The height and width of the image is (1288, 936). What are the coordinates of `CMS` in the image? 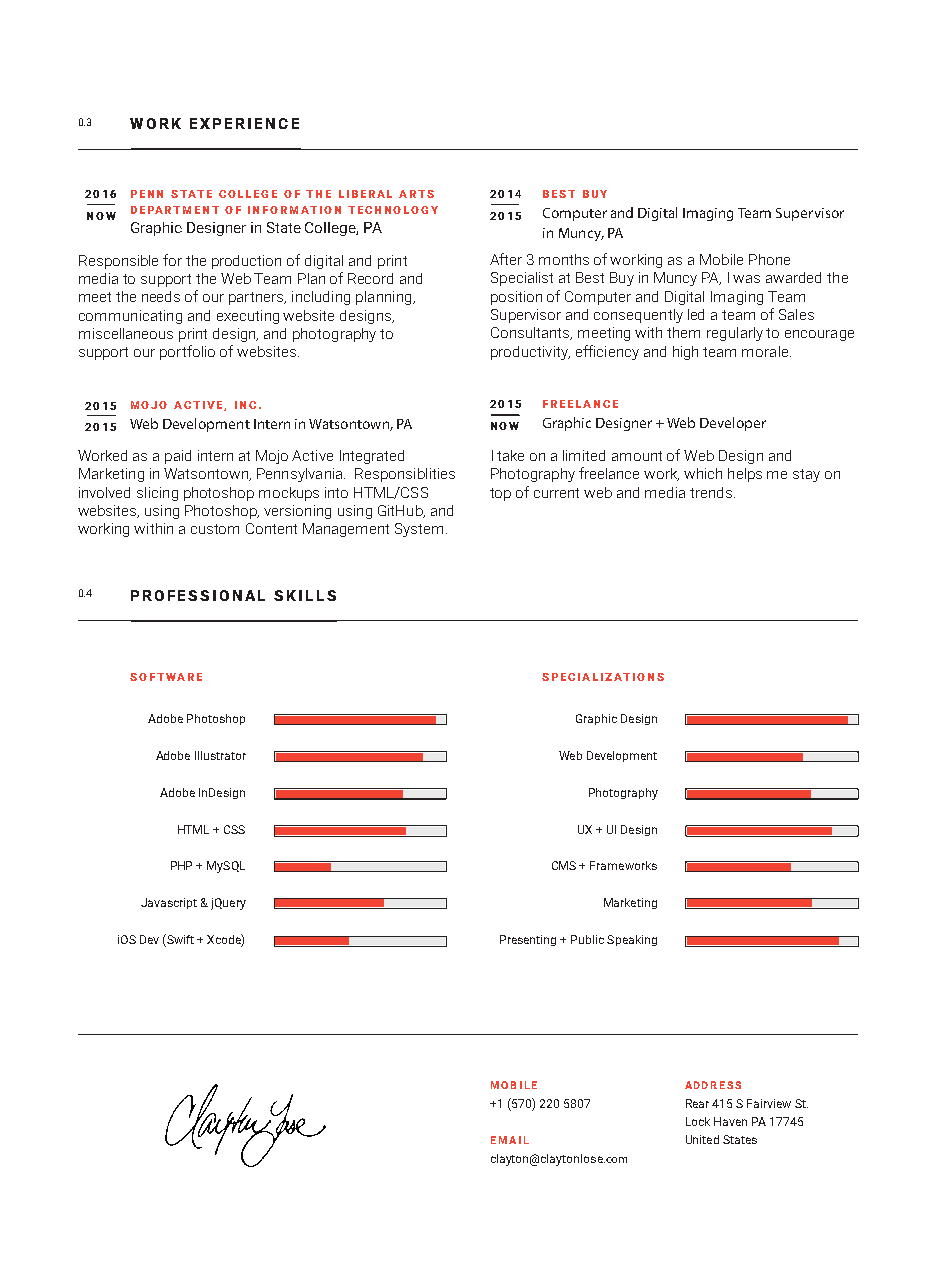 It's located at (564, 865).
